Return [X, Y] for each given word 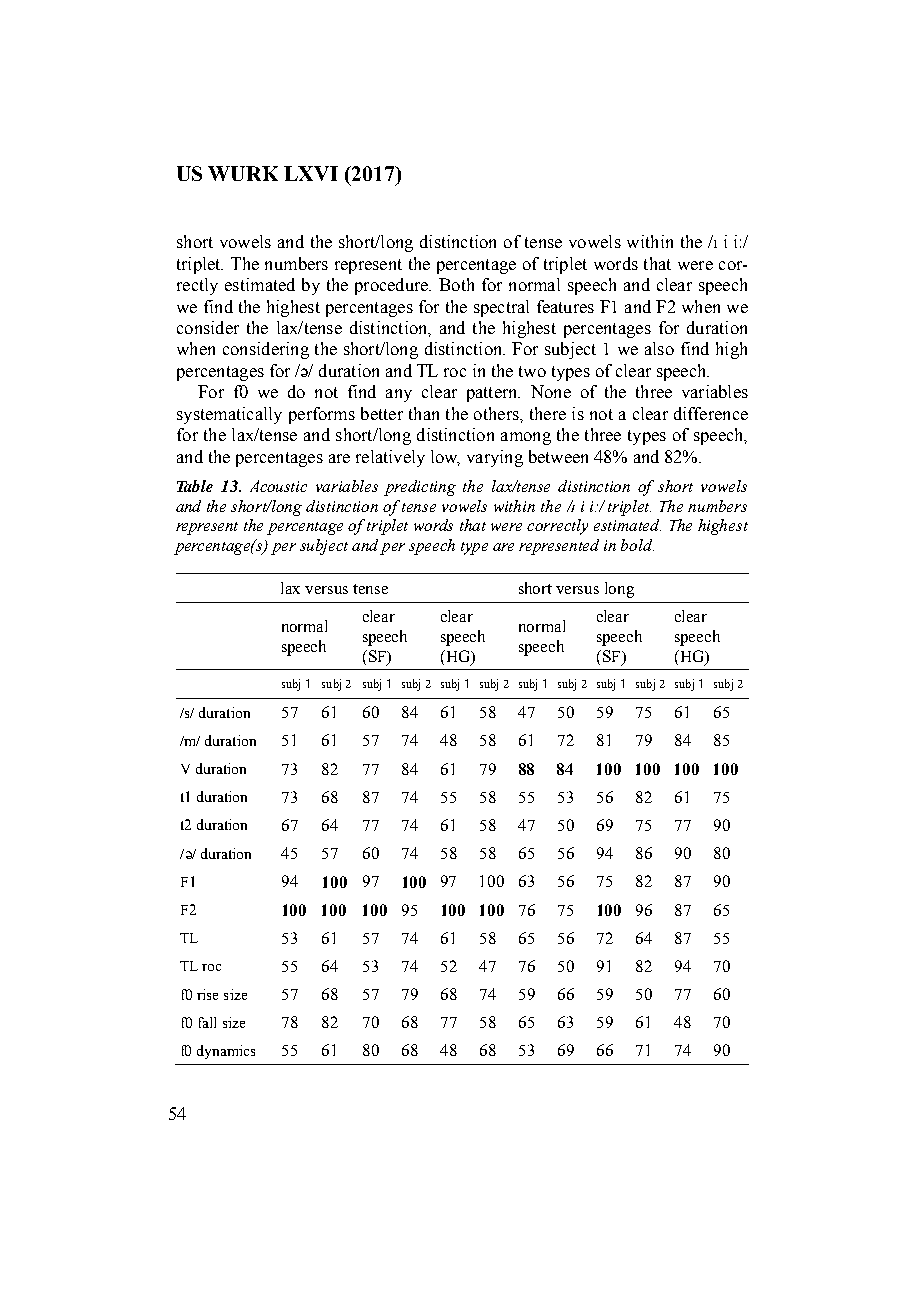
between [558, 456]
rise [207, 994]
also [659, 348]
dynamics [226, 1052]
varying [495, 458]
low [445, 457]
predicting [420, 488]
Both [456, 284]
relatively [390, 458]
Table [195, 486]
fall [207, 1022]
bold [637, 545]
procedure [392, 286]
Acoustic [278, 486]
